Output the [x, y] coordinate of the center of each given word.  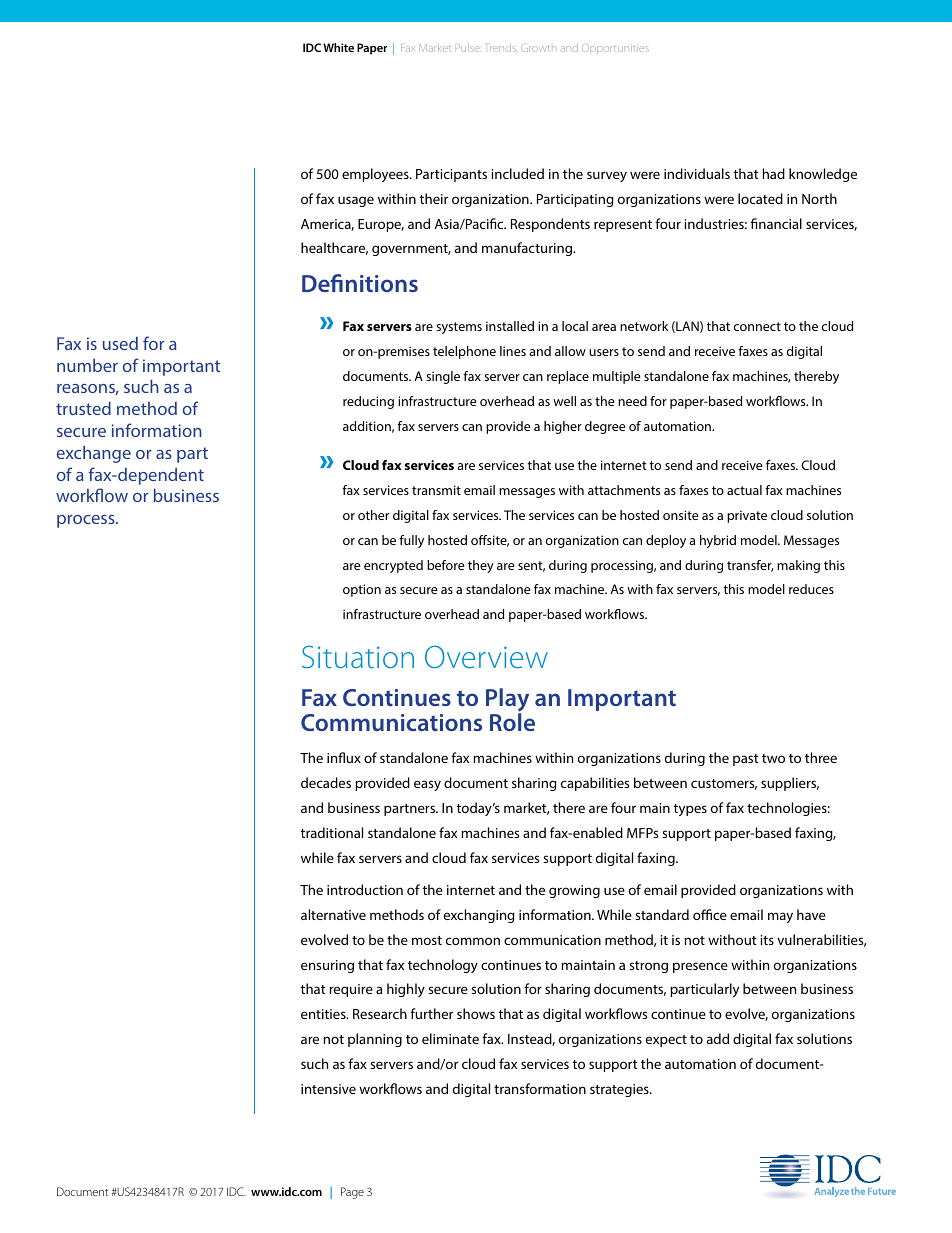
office [710, 914]
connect [757, 326]
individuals [697, 173]
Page [352, 1193]
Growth [538, 48]
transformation [540, 1088]
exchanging [479, 916]
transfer [750, 566]
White [338, 47]
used [120, 343]
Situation [358, 657]
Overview [486, 656]
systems [459, 328]
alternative [333, 914]
